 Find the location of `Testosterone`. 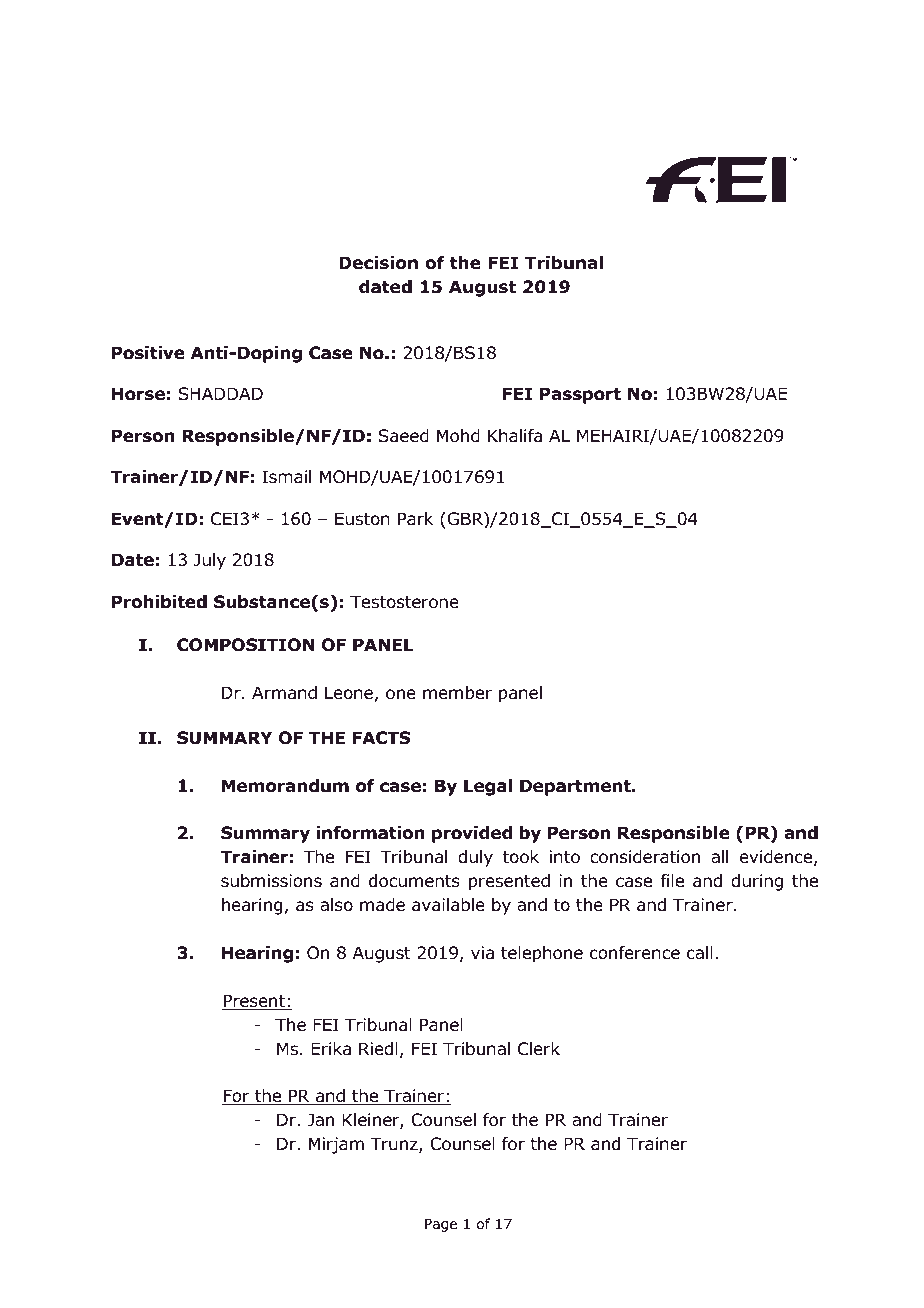

Testosterone is located at coordinates (404, 602).
